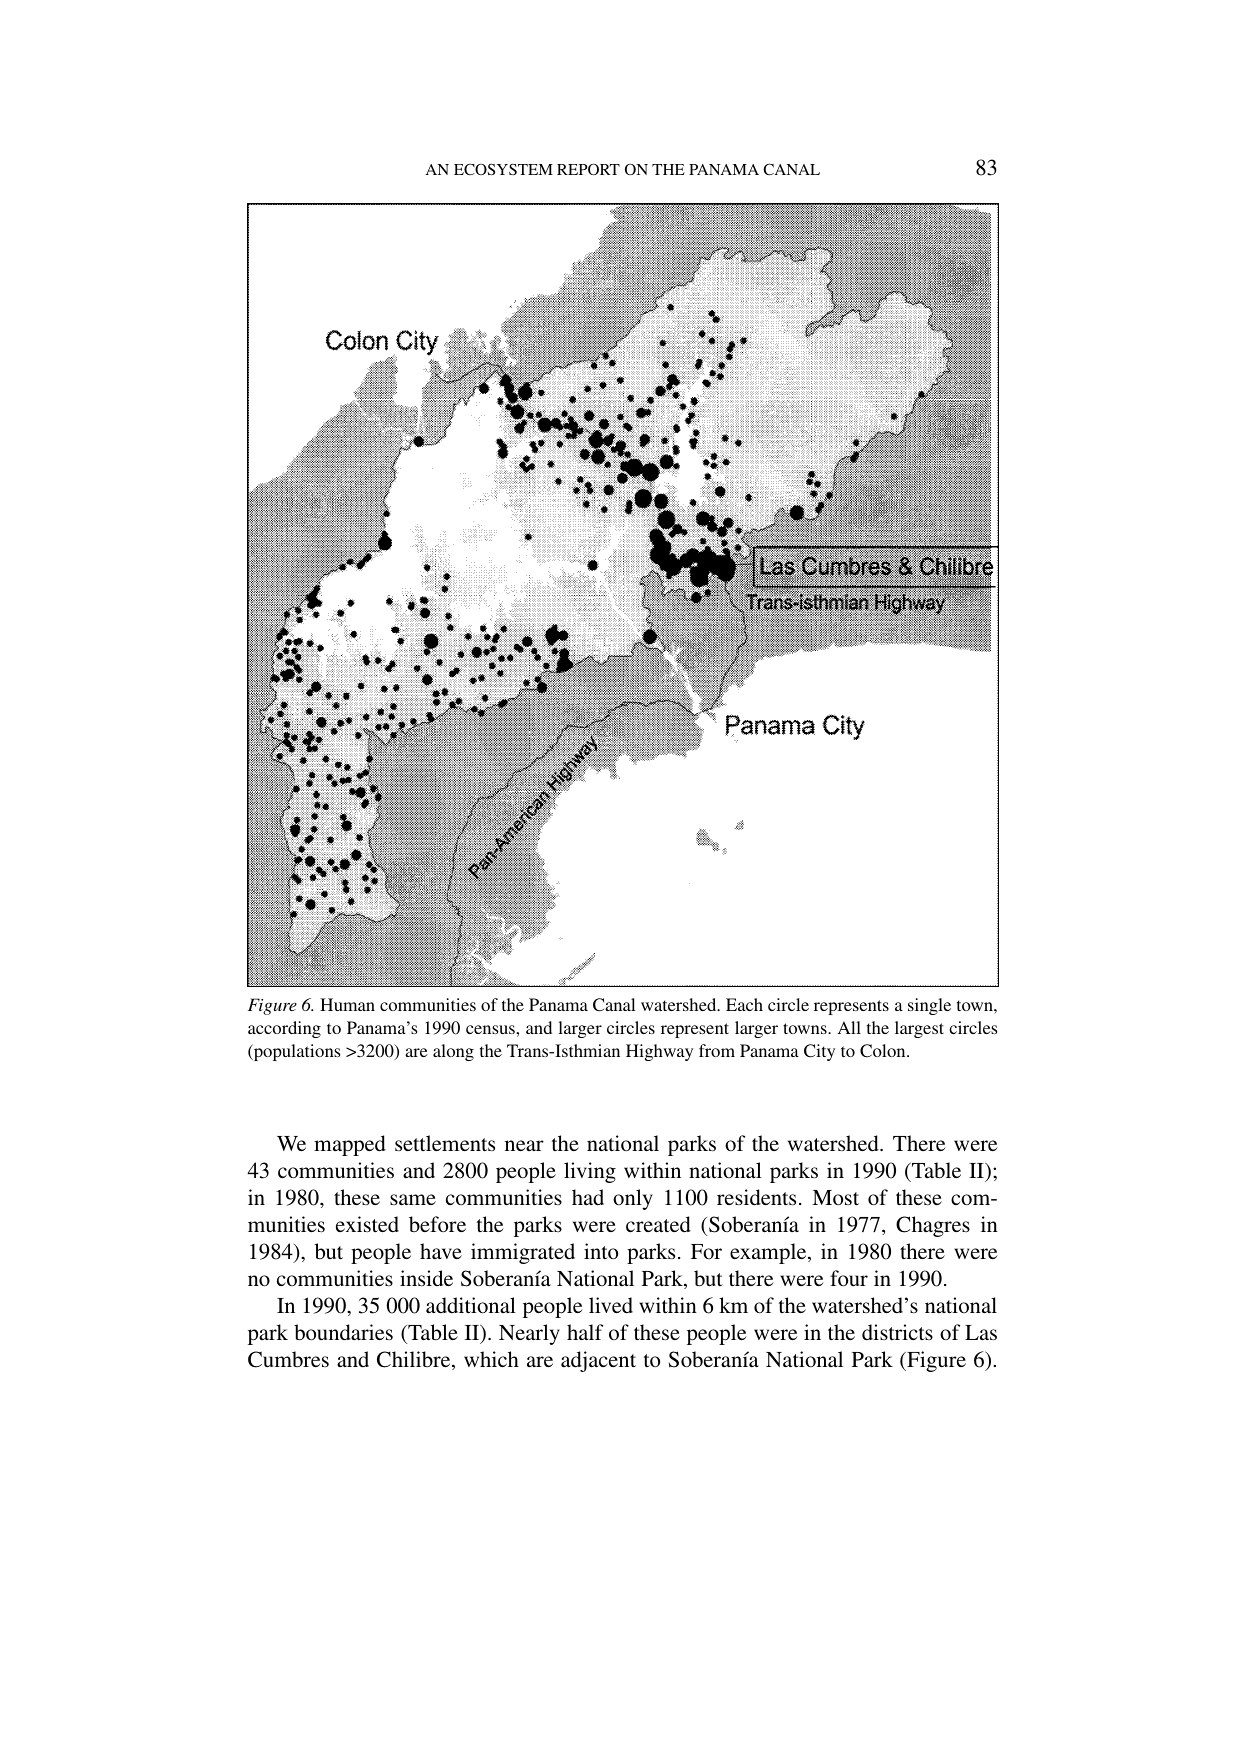  Describe the element at coordinates (284, 1029) in the document. I see `according` at that location.
